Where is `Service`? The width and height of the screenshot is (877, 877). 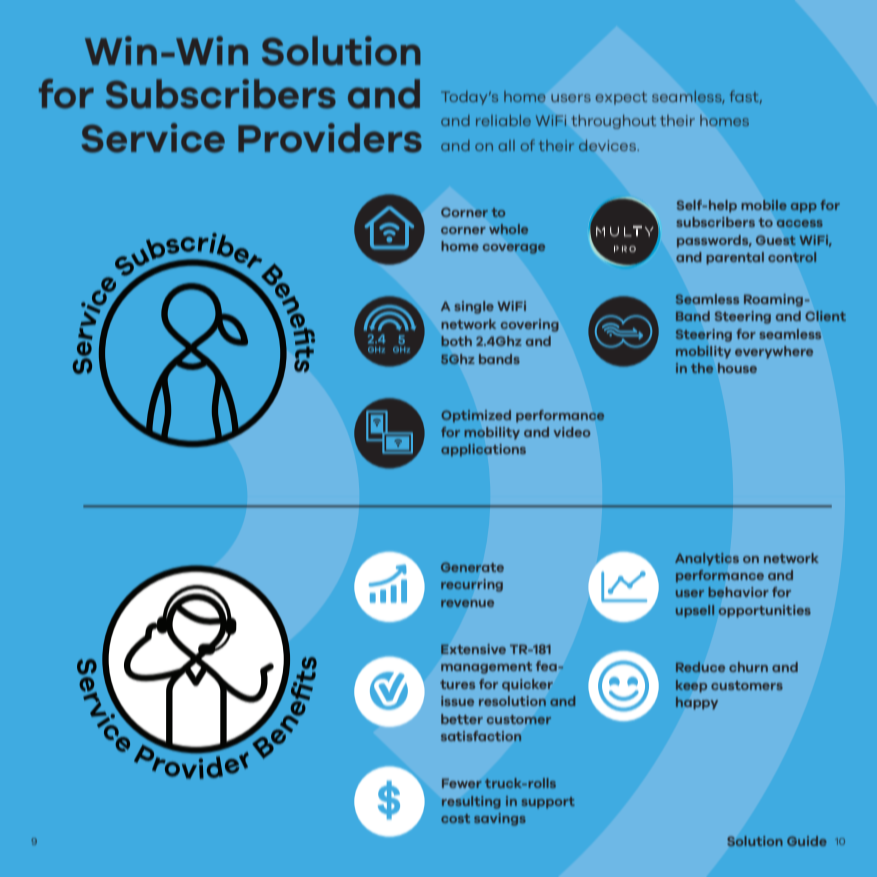
Service is located at coordinates (153, 138).
